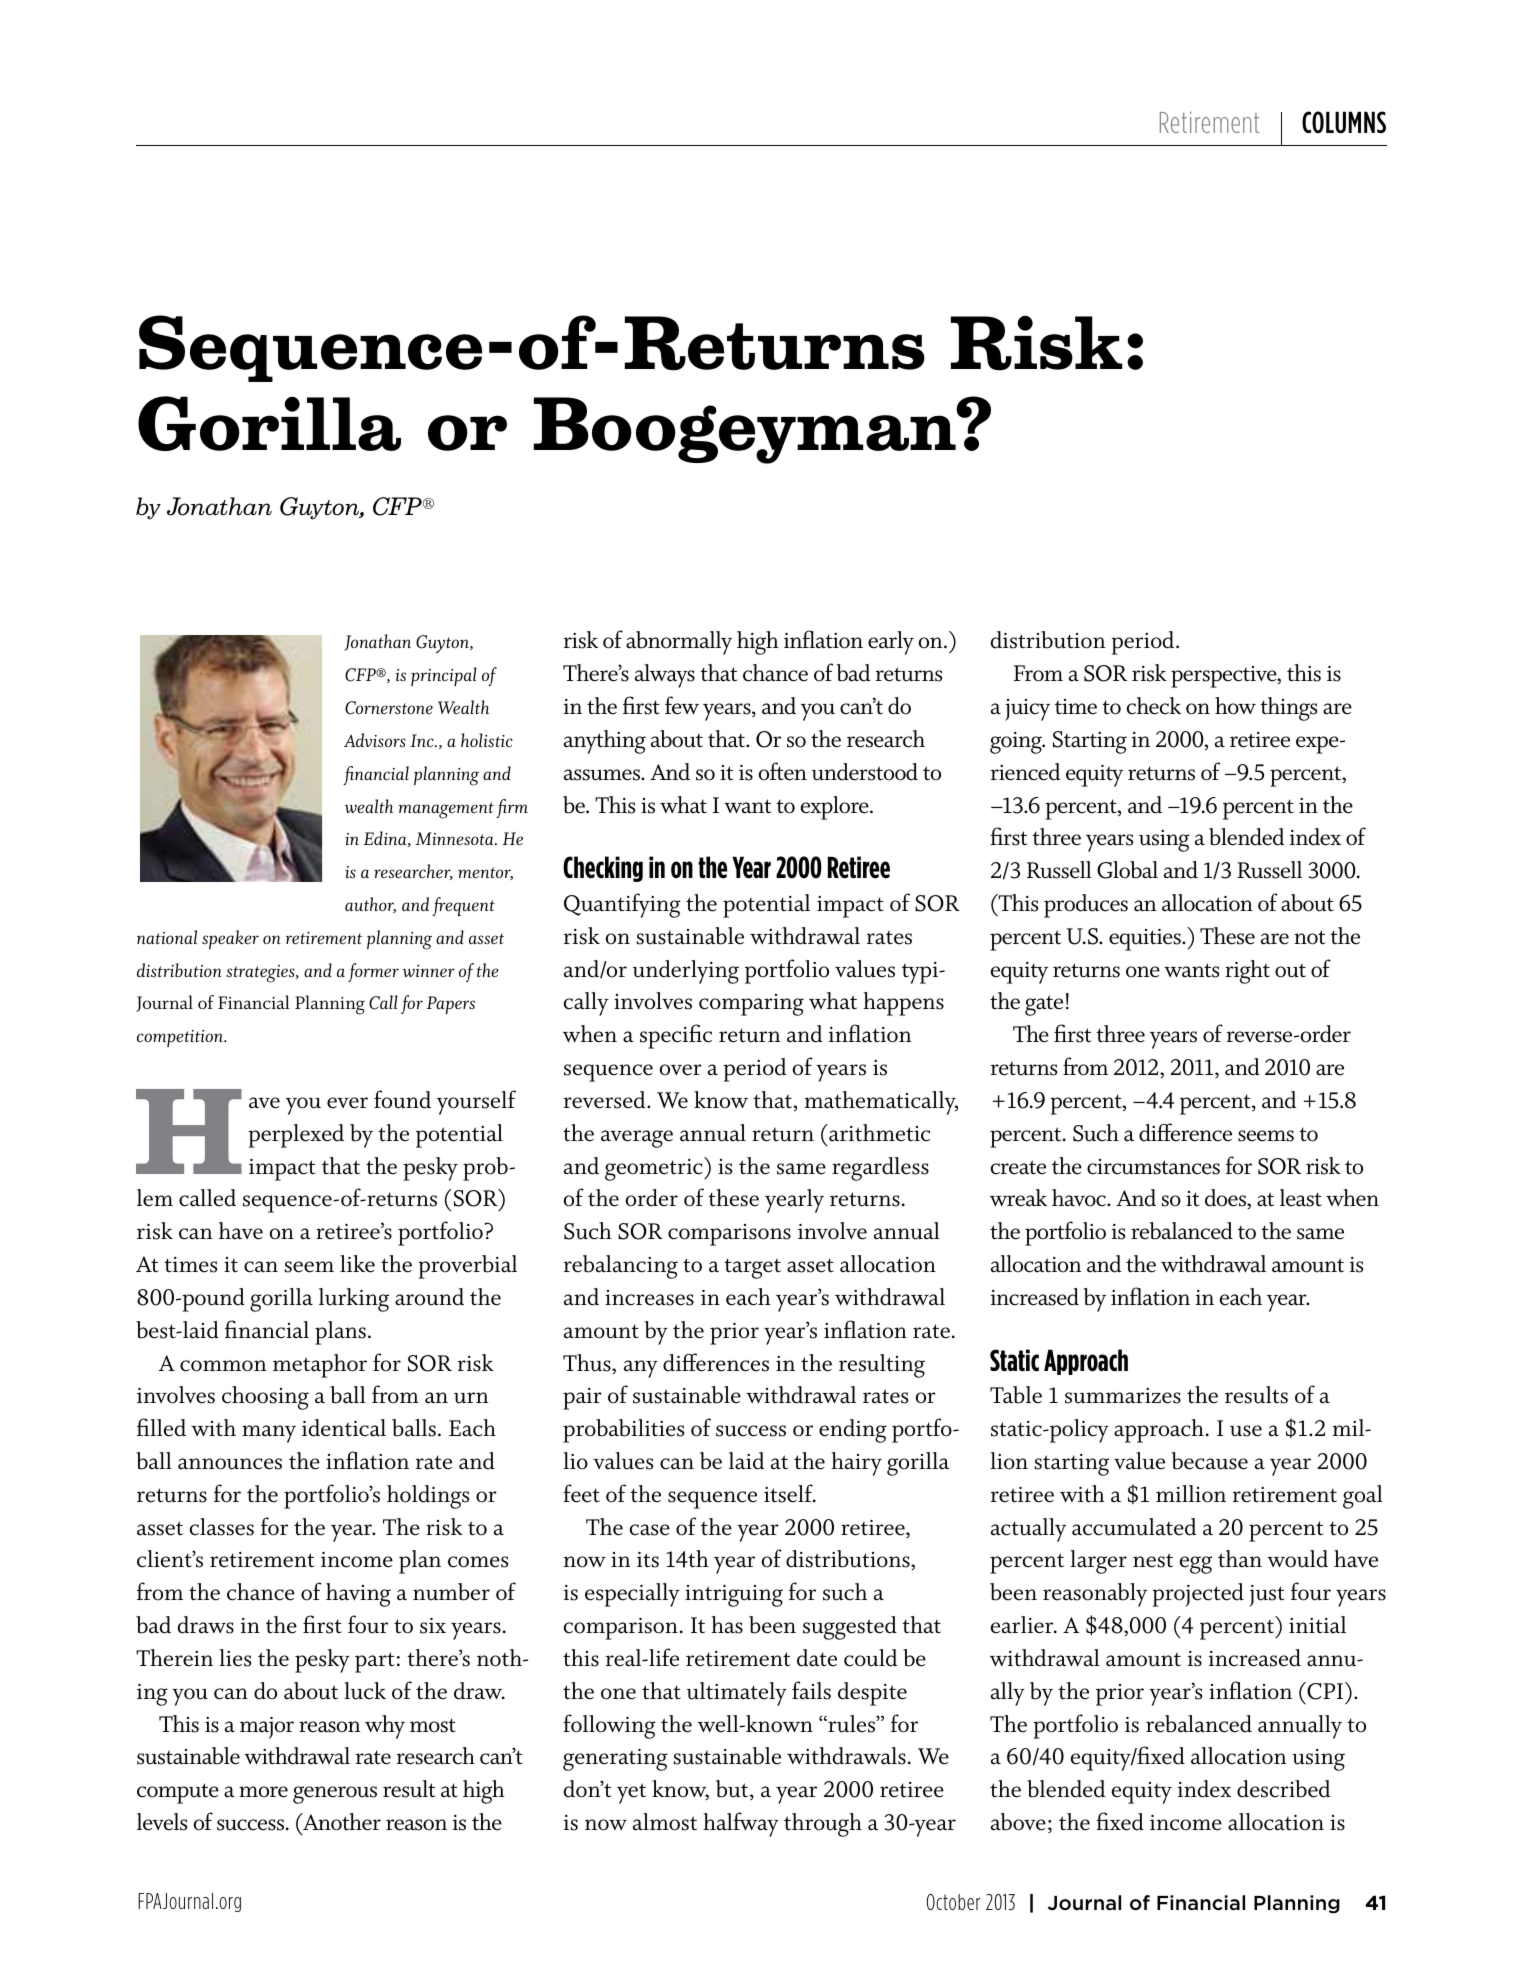 The height and width of the page is (1977, 1523). I want to click on Columns, so click(1344, 122).
